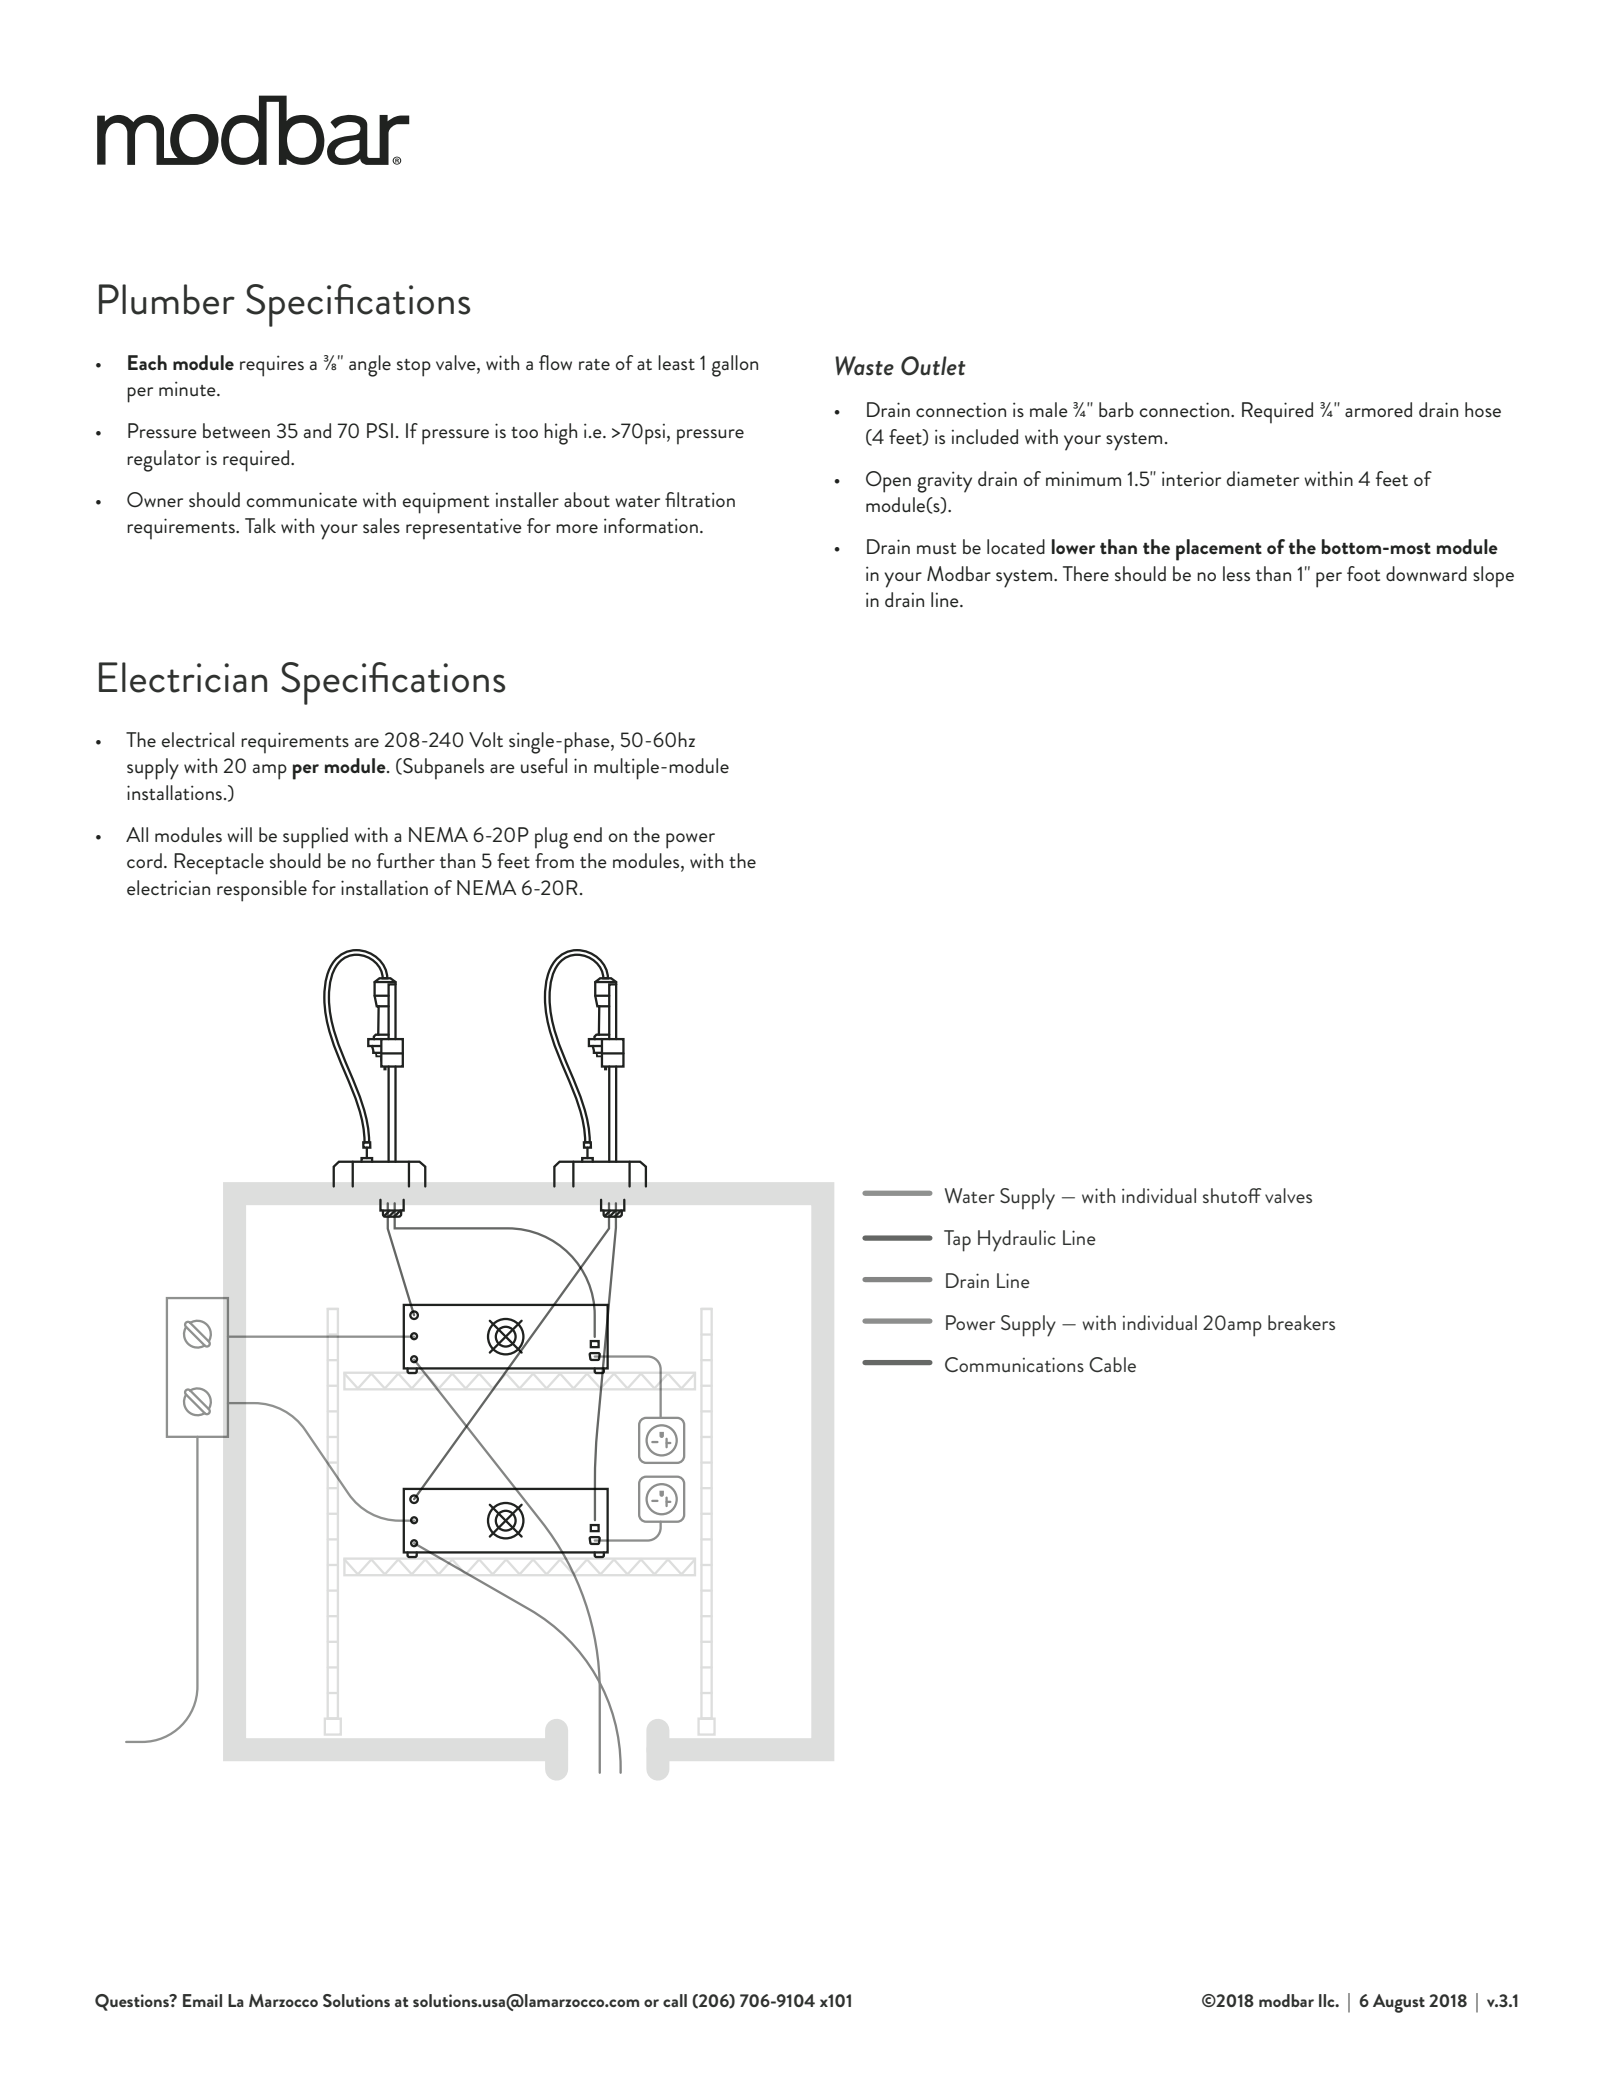 Image resolution: width=1614 pixels, height=2089 pixels. Describe the element at coordinates (272, 366) in the screenshot. I see `requires` at that location.
